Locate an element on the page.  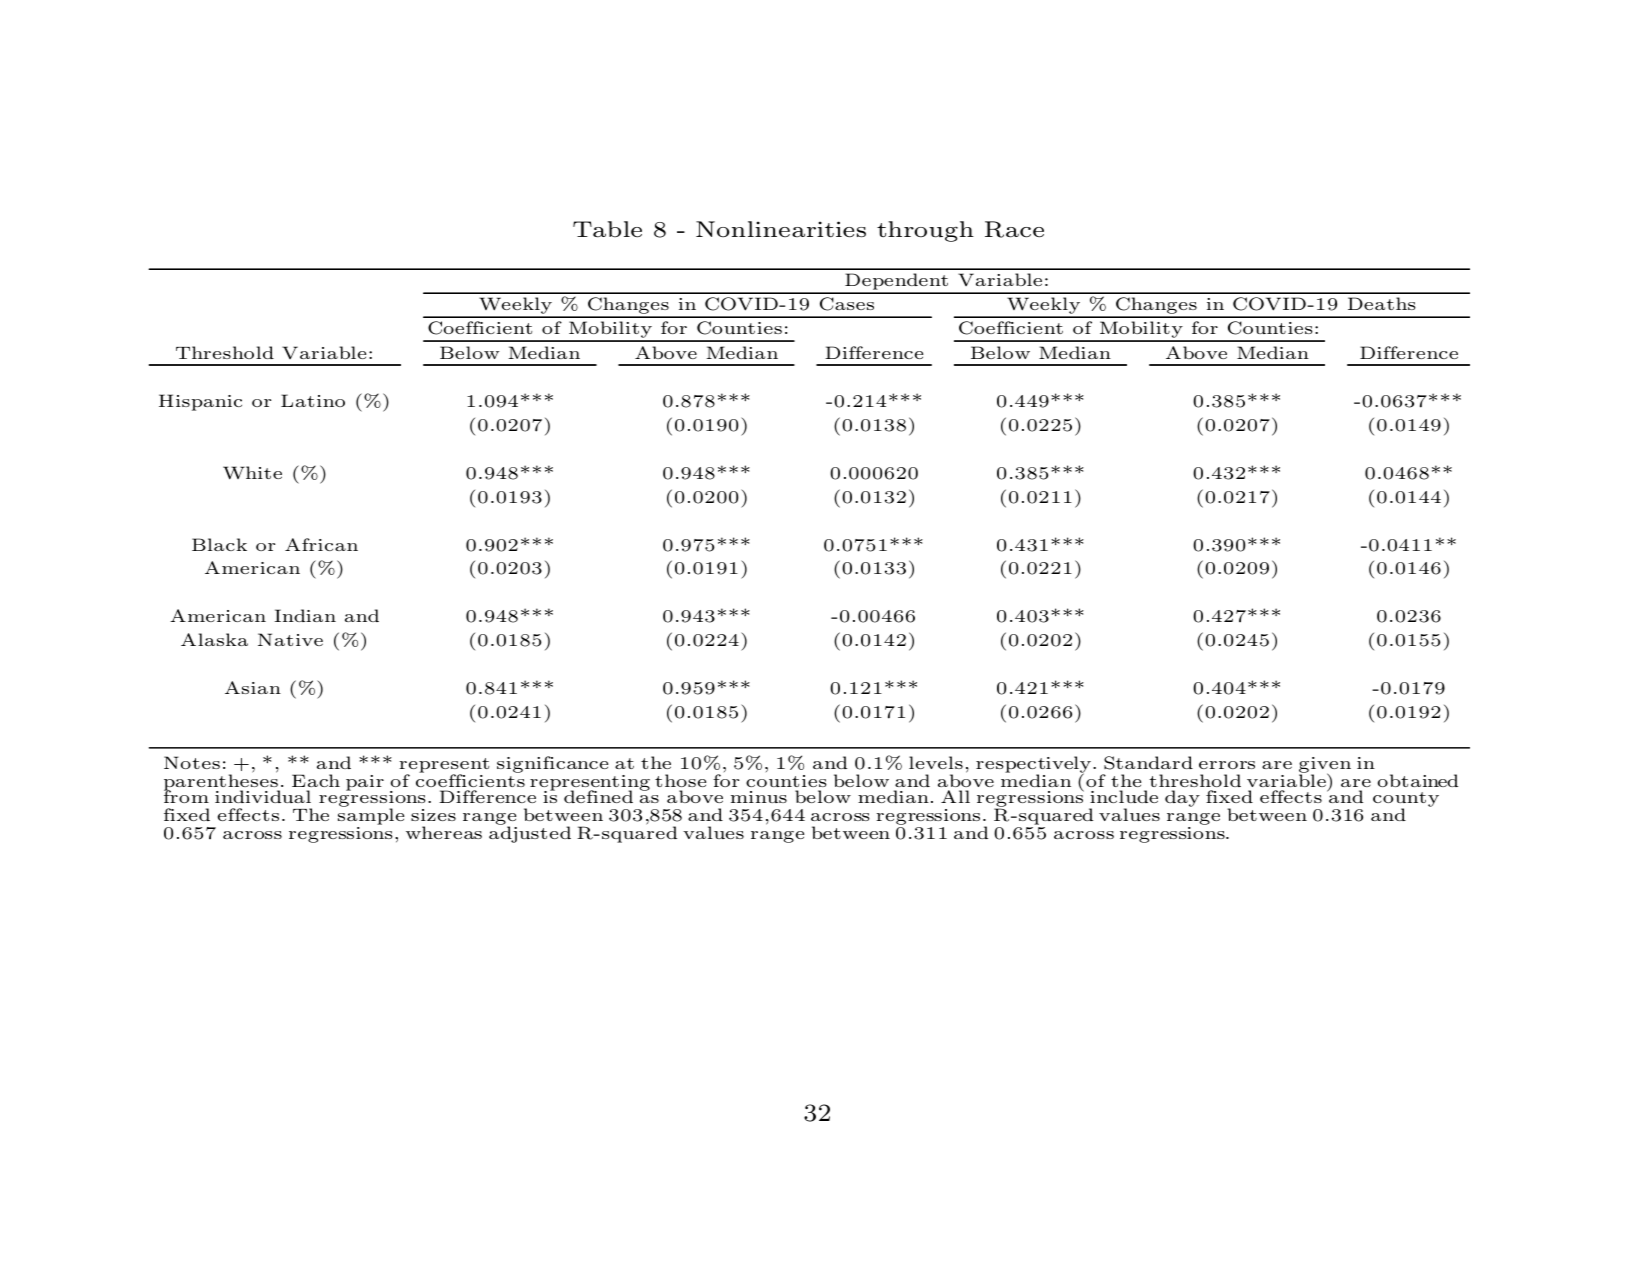
sample is located at coordinates (371, 818).
